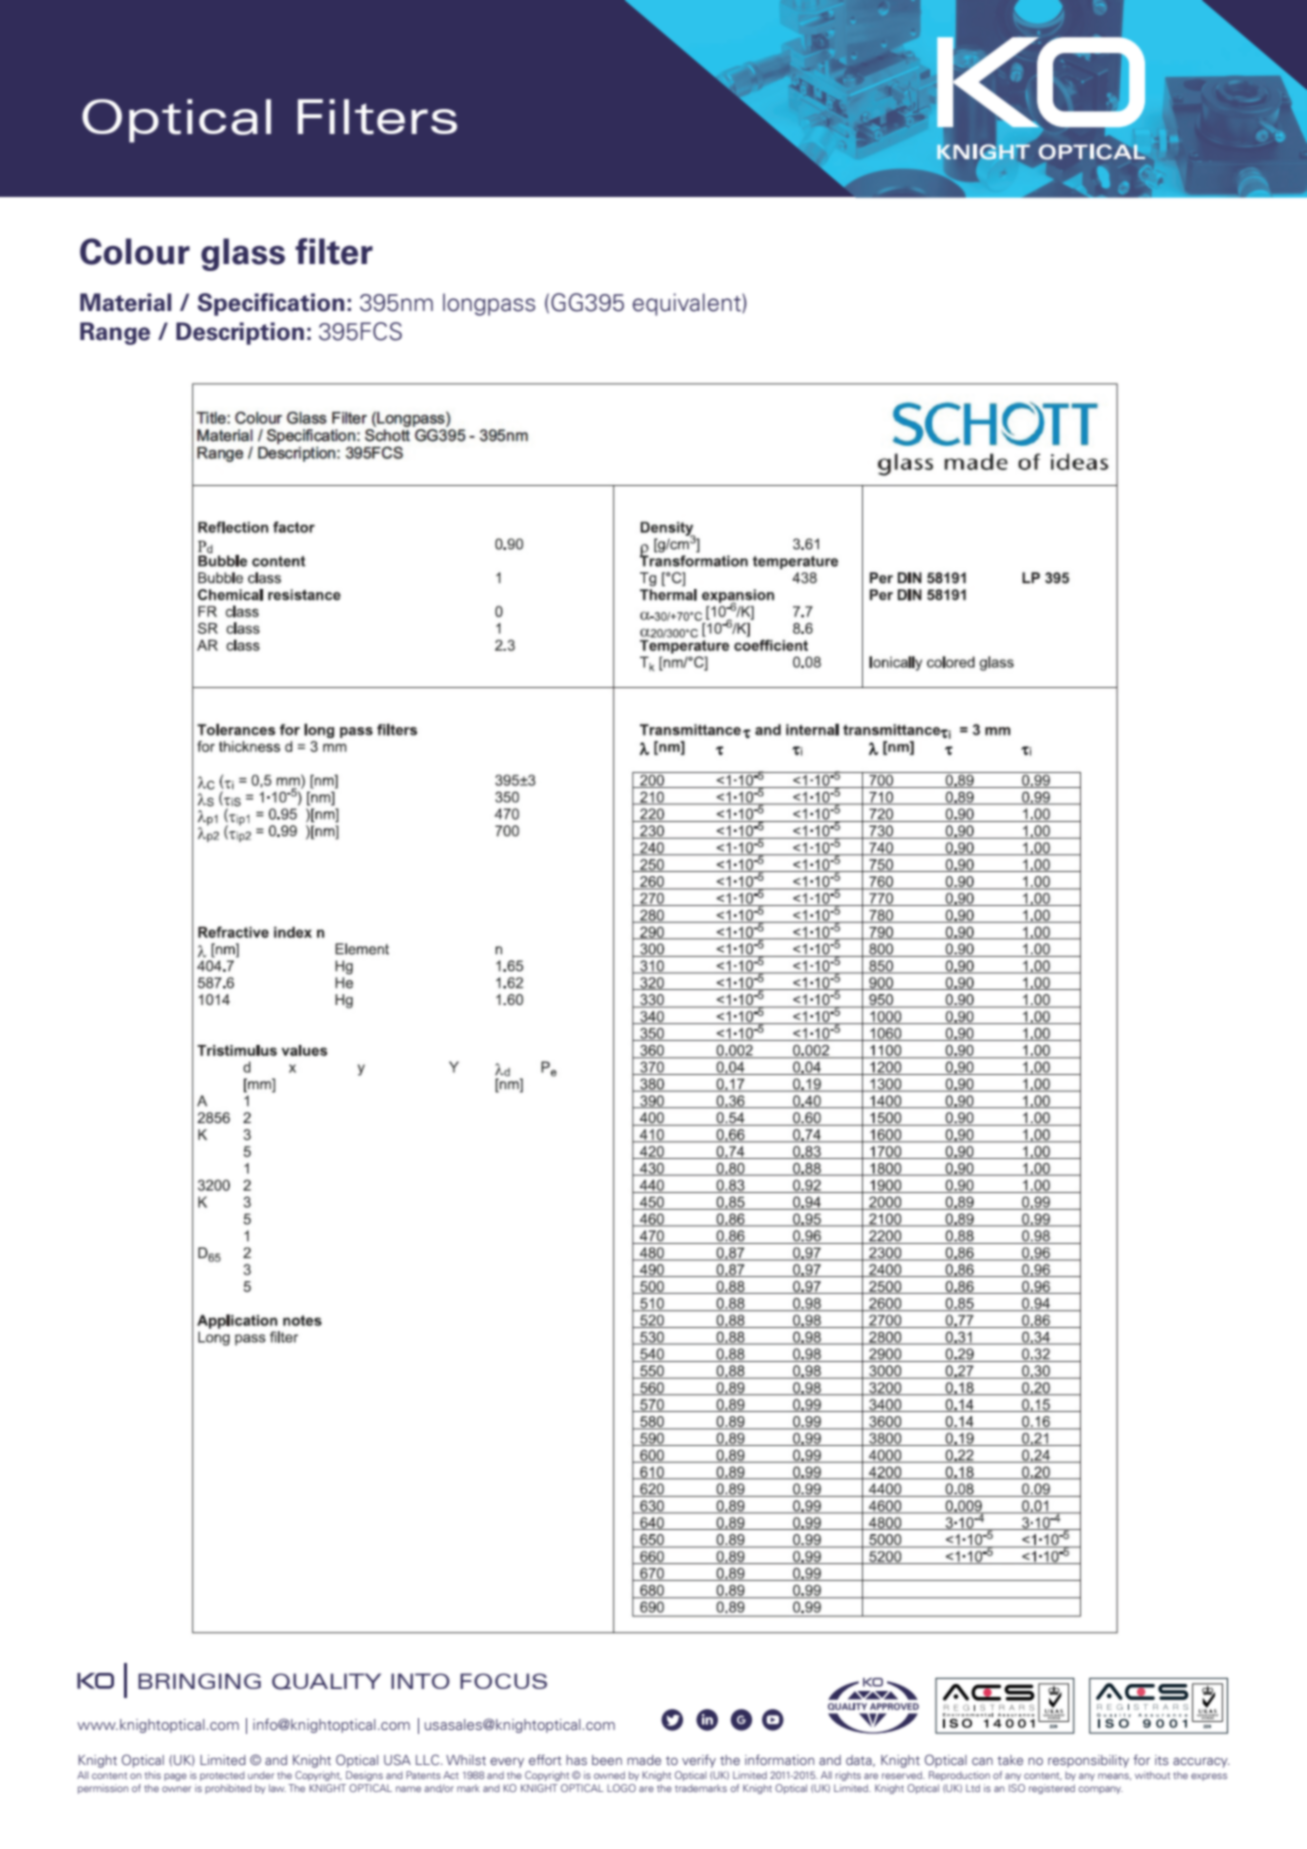 Image resolution: width=1307 pixels, height=1849 pixels. I want to click on glass, so click(243, 254).
